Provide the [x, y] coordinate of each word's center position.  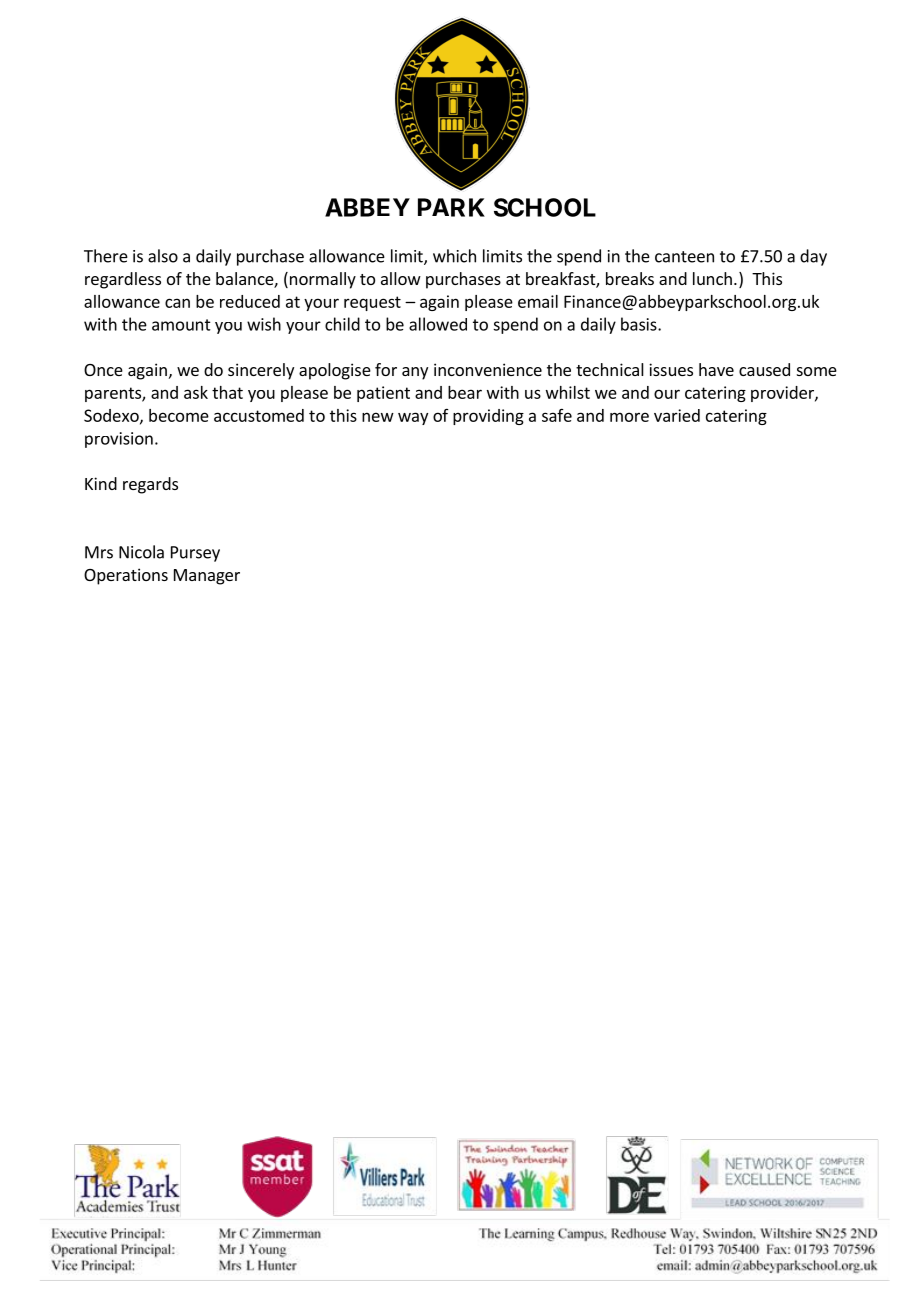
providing [488, 417]
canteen [684, 257]
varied [677, 415]
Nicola [141, 552]
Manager [207, 577]
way [413, 418]
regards [150, 485]
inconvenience [488, 369]
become [179, 415]
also [163, 256]
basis [640, 324]
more [629, 417]
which [454, 256]
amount [181, 325]
